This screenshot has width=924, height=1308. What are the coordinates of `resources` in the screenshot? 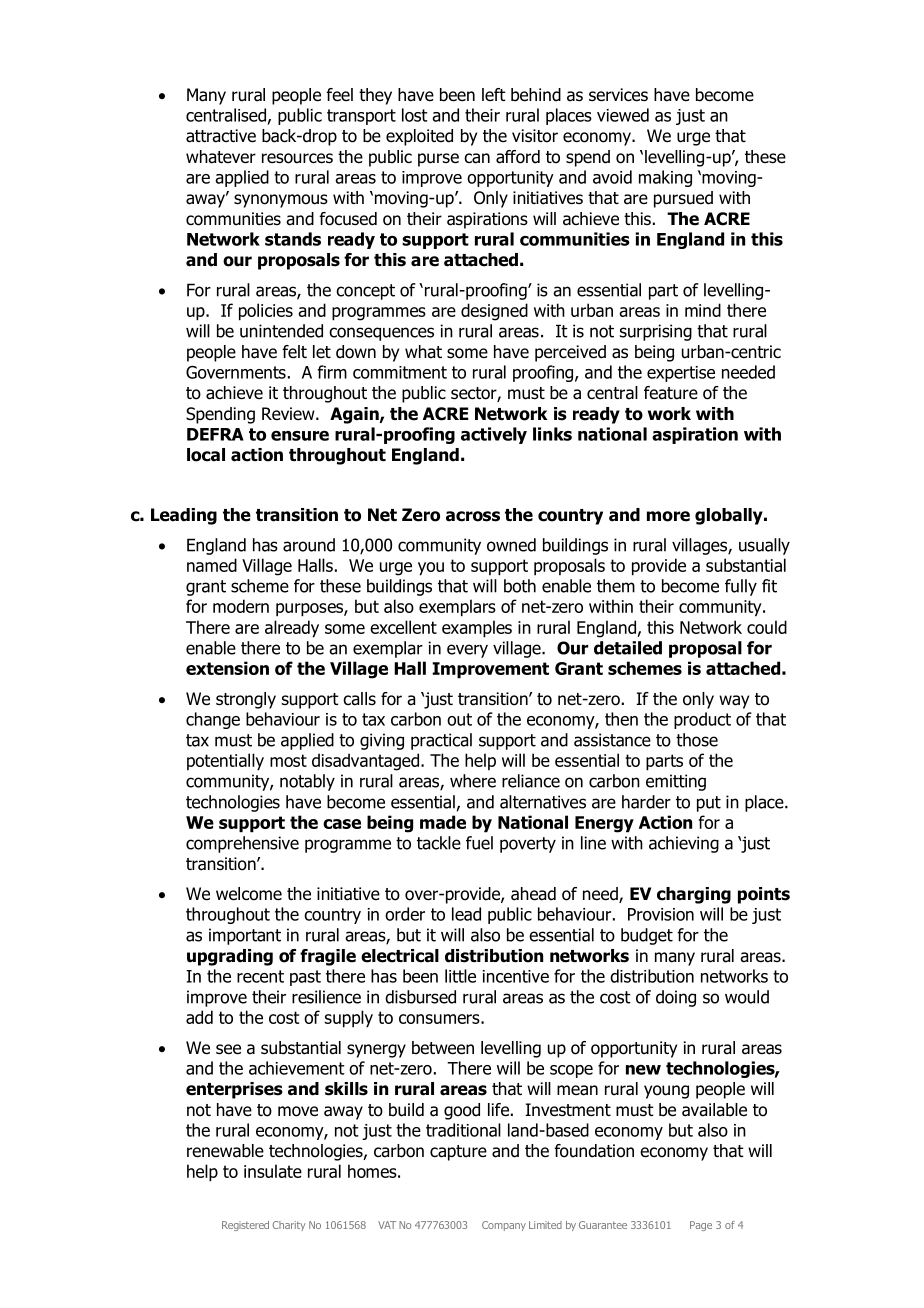 It's located at (297, 158).
